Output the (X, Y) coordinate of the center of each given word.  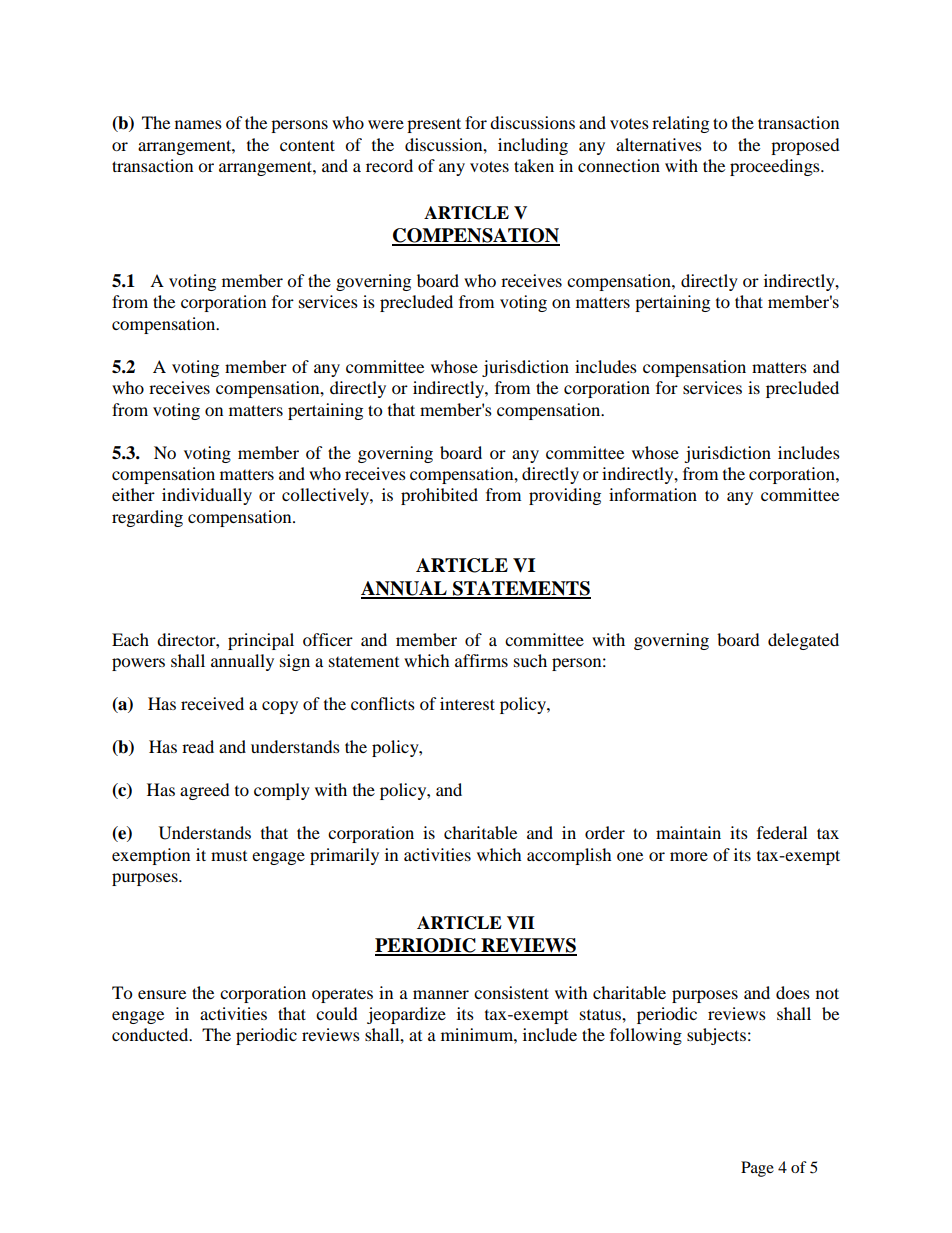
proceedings (776, 167)
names (198, 124)
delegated (803, 641)
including (533, 146)
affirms (481, 660)
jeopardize (406, 1015)
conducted (151, 1034)
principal (261, 641)
